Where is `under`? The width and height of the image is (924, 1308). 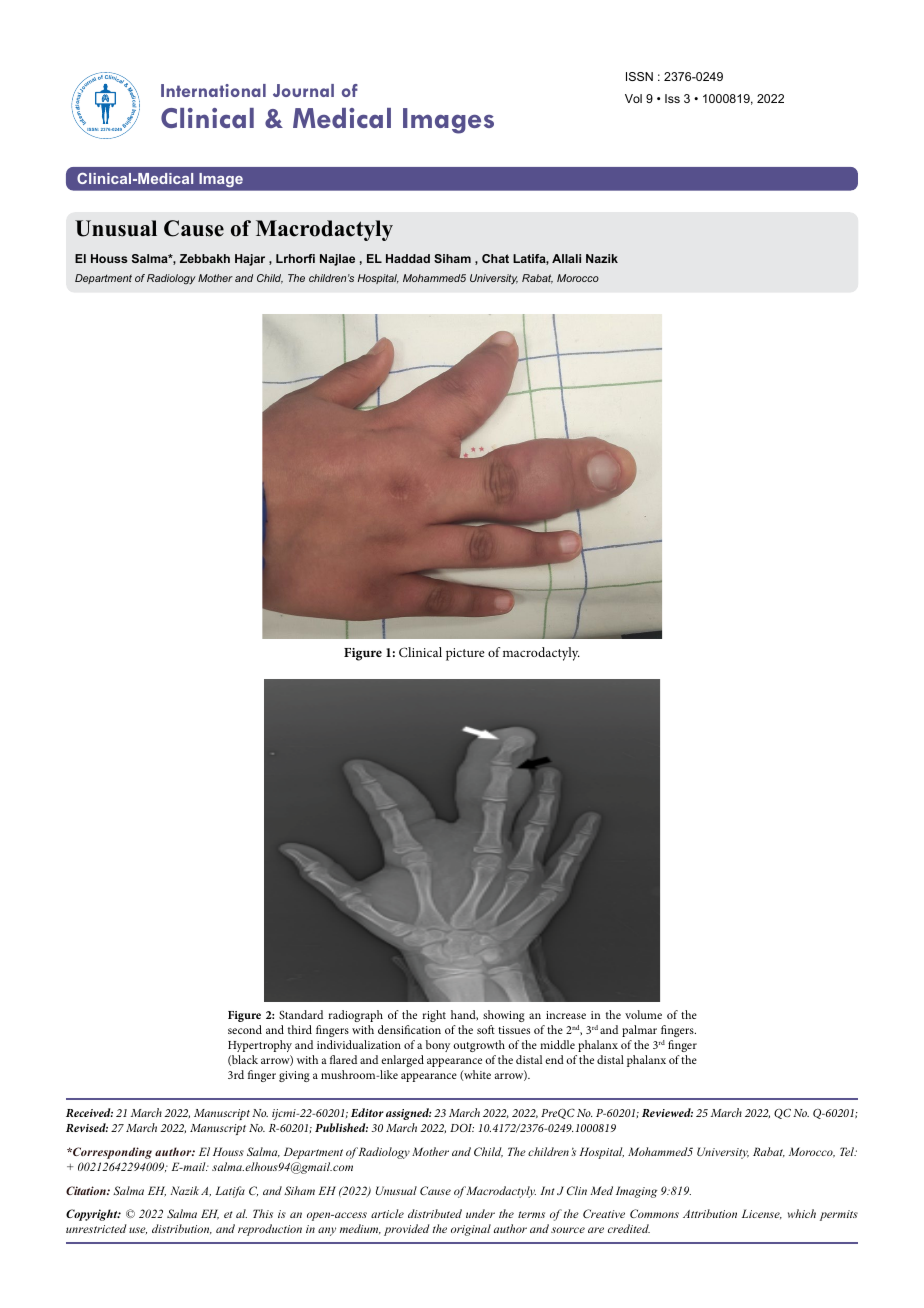 under is located at coordinates (480, 1213).
